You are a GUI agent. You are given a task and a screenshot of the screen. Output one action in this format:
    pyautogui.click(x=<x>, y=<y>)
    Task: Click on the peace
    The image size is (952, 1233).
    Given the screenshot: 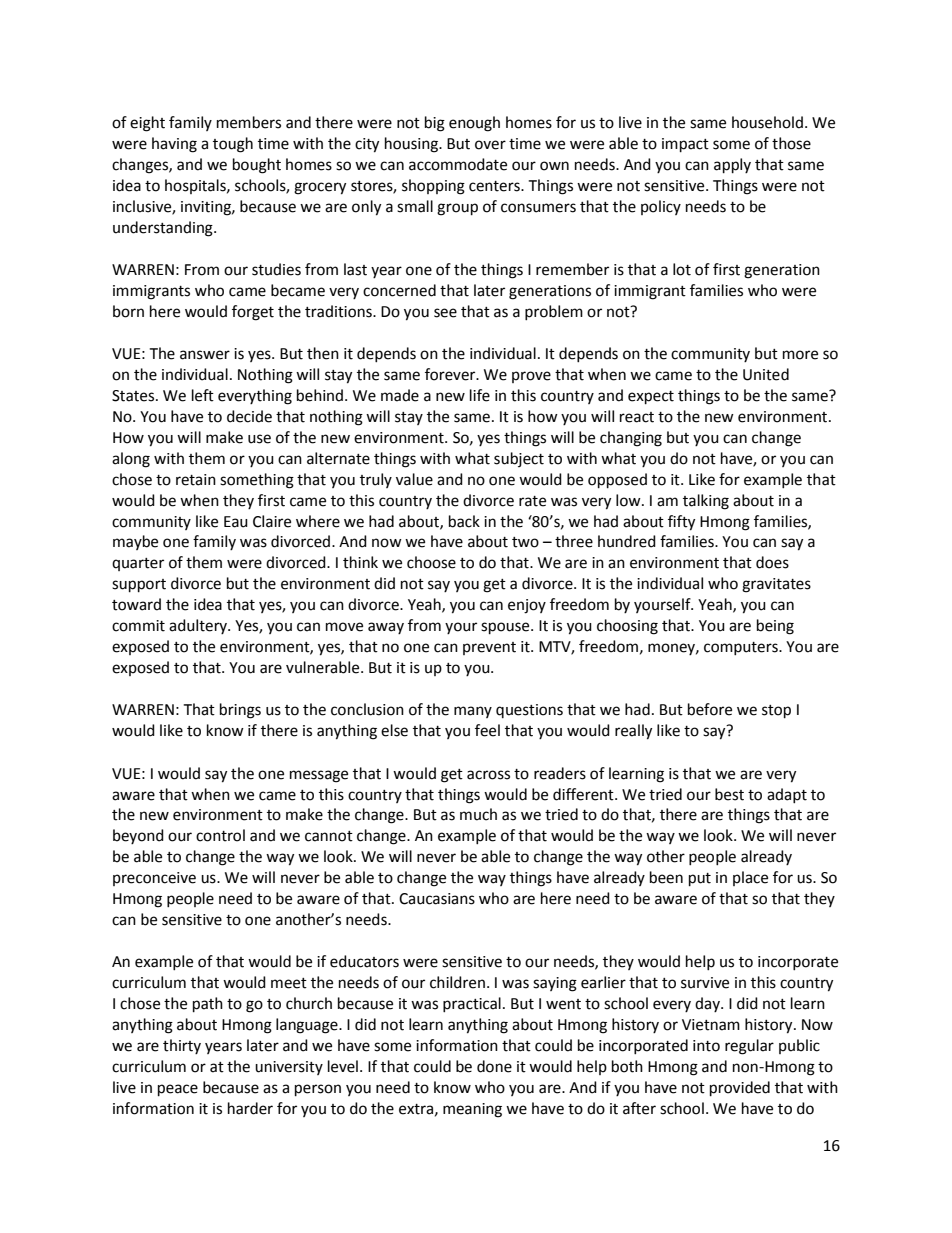 What is the action you would take?
    pyautogui.click(x=178, y=1090)
